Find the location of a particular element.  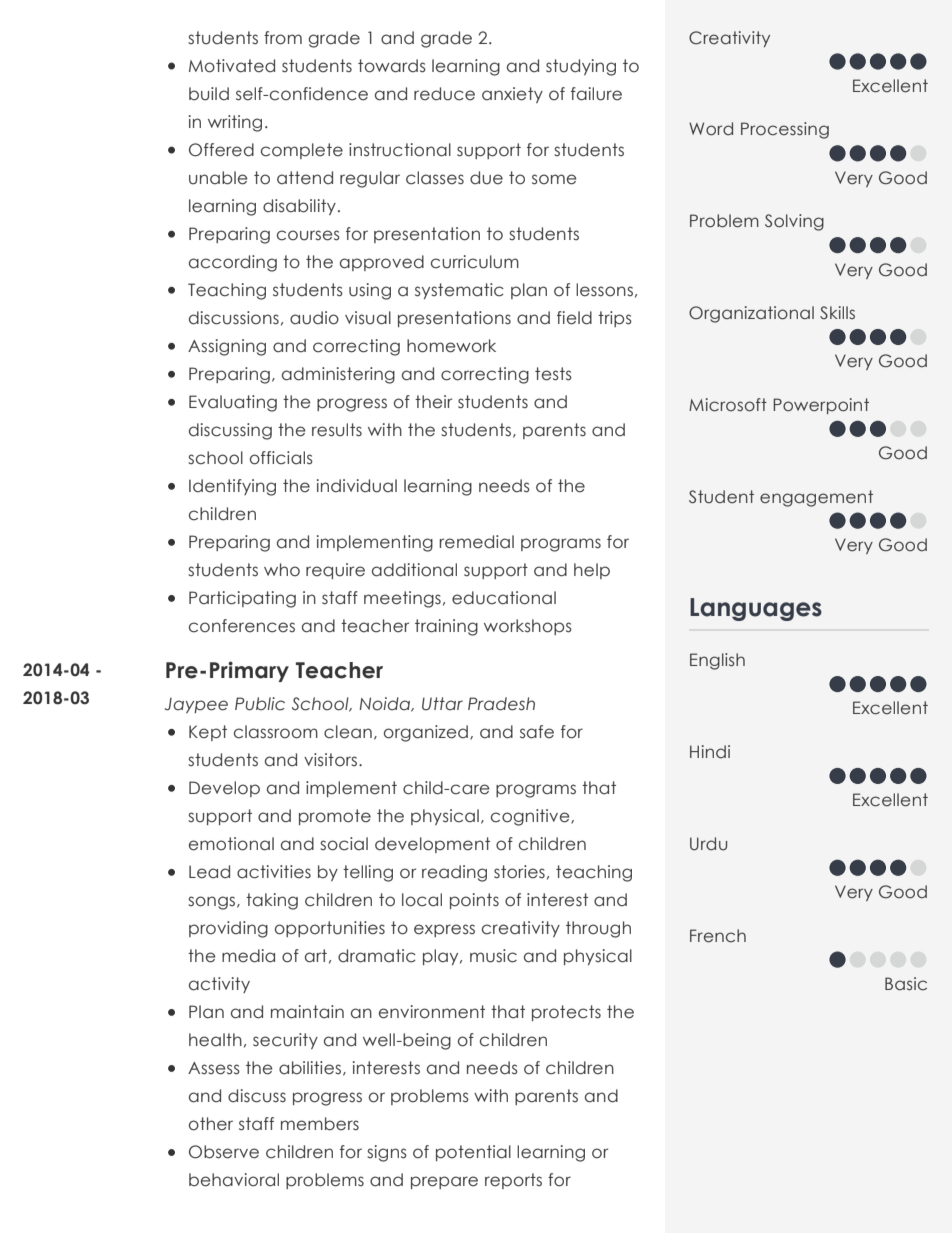

reports is located at coordinates (513, 1181).
